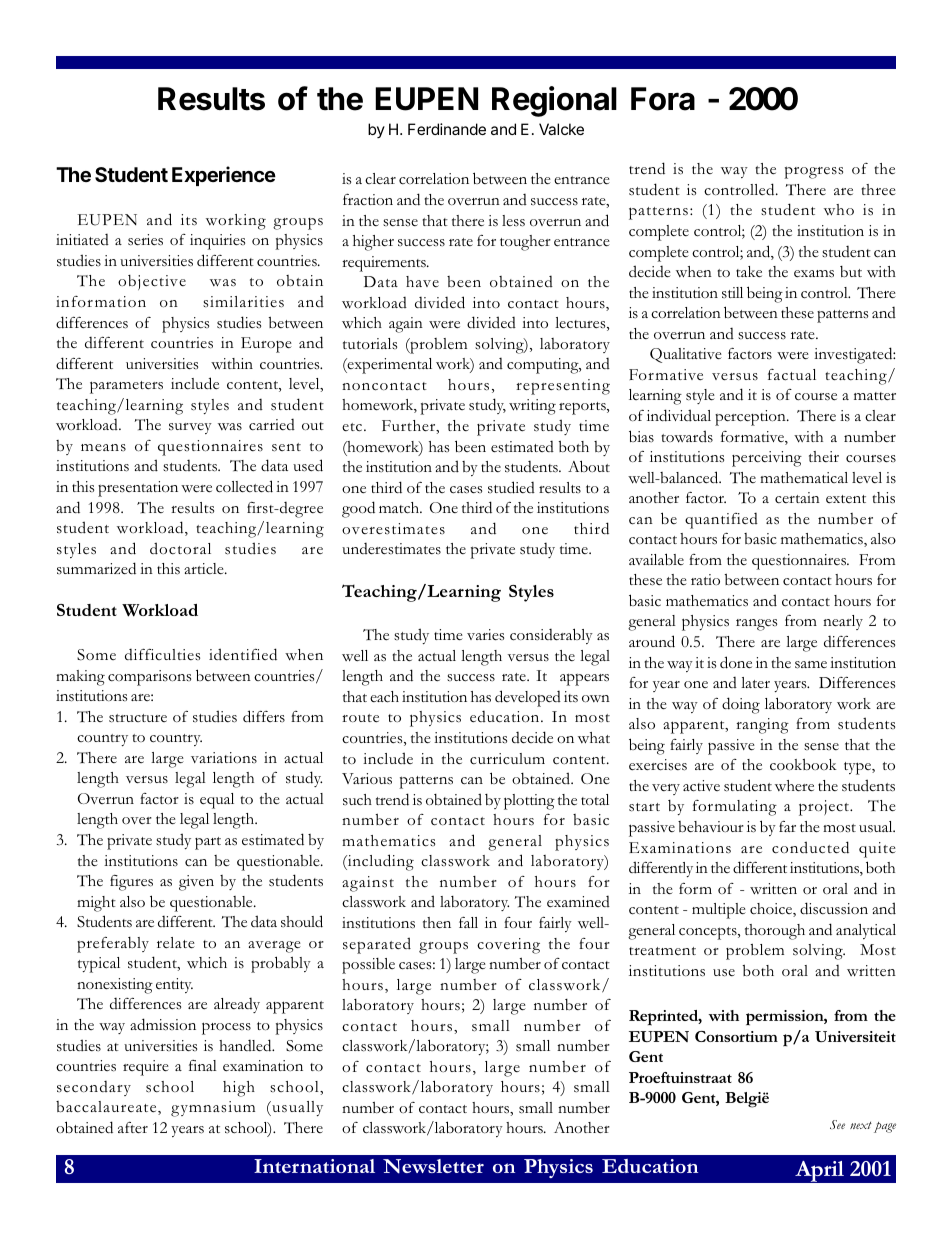  Describe the element at coordinates (224, 176) in the screenshot. I see `Experience` at that location.
